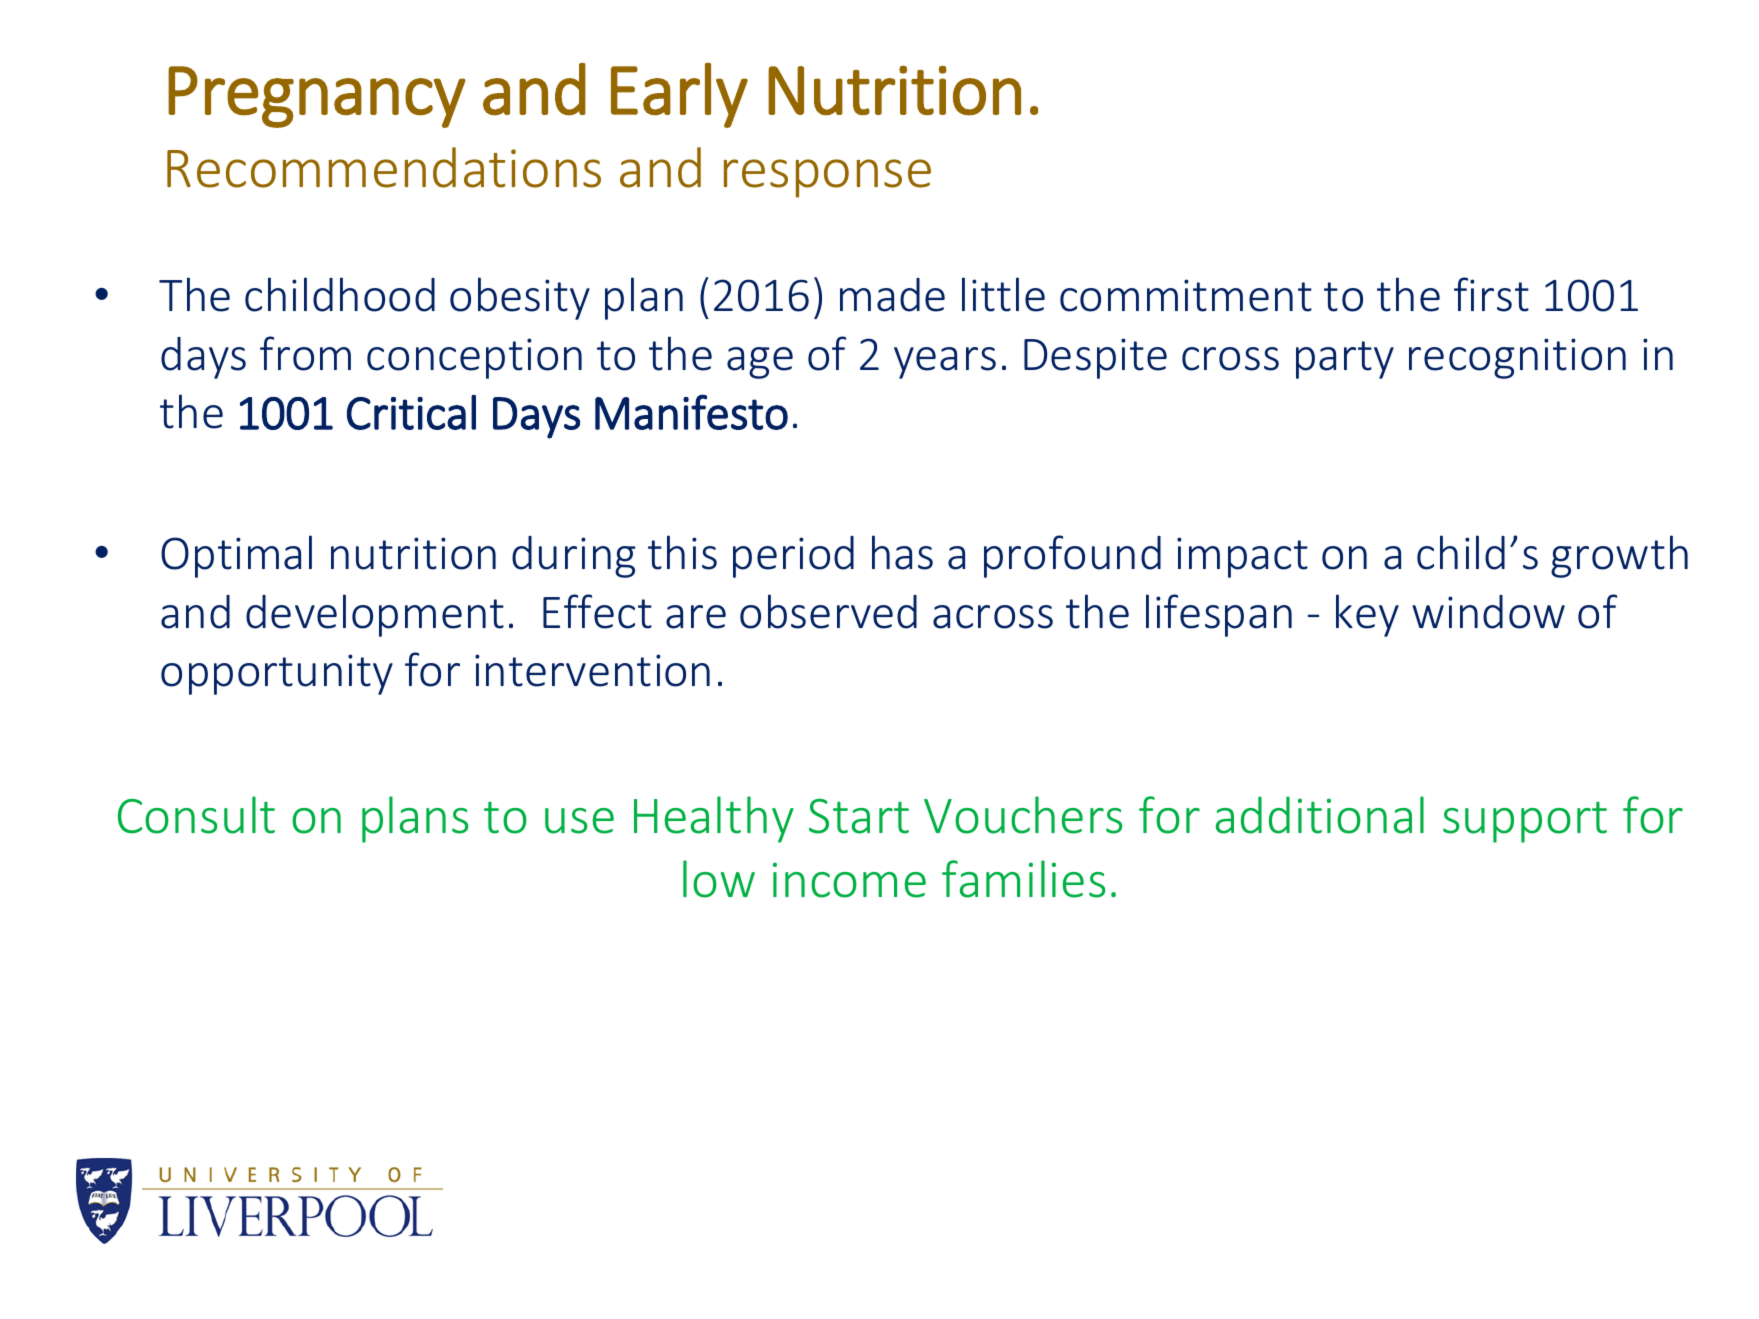 The height and width of the page is (1319, 1759). I want to click on Consult, so click(196, 815).
